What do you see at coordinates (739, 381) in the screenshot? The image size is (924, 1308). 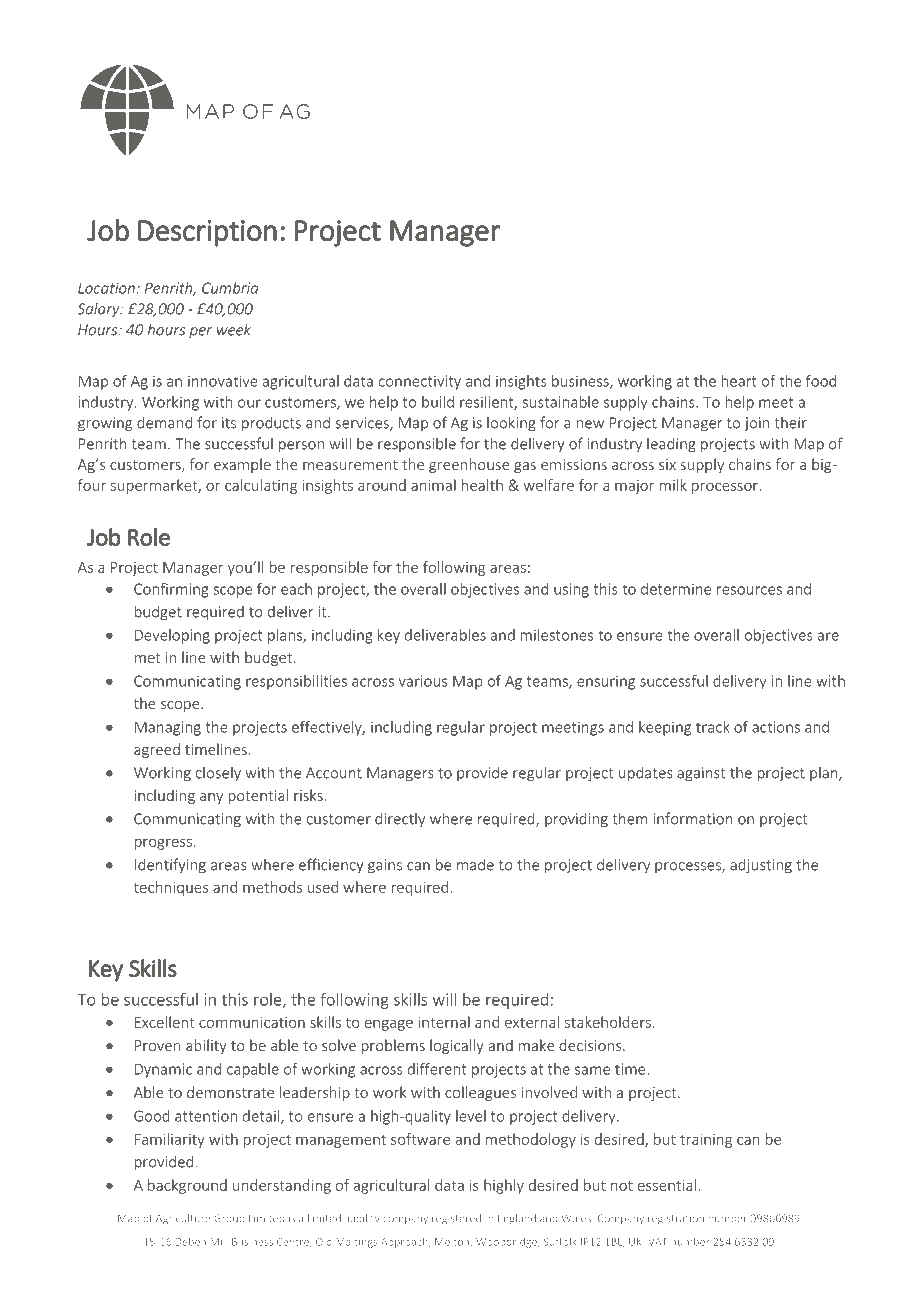 I see `heart` at bounding box center [739, 381].
